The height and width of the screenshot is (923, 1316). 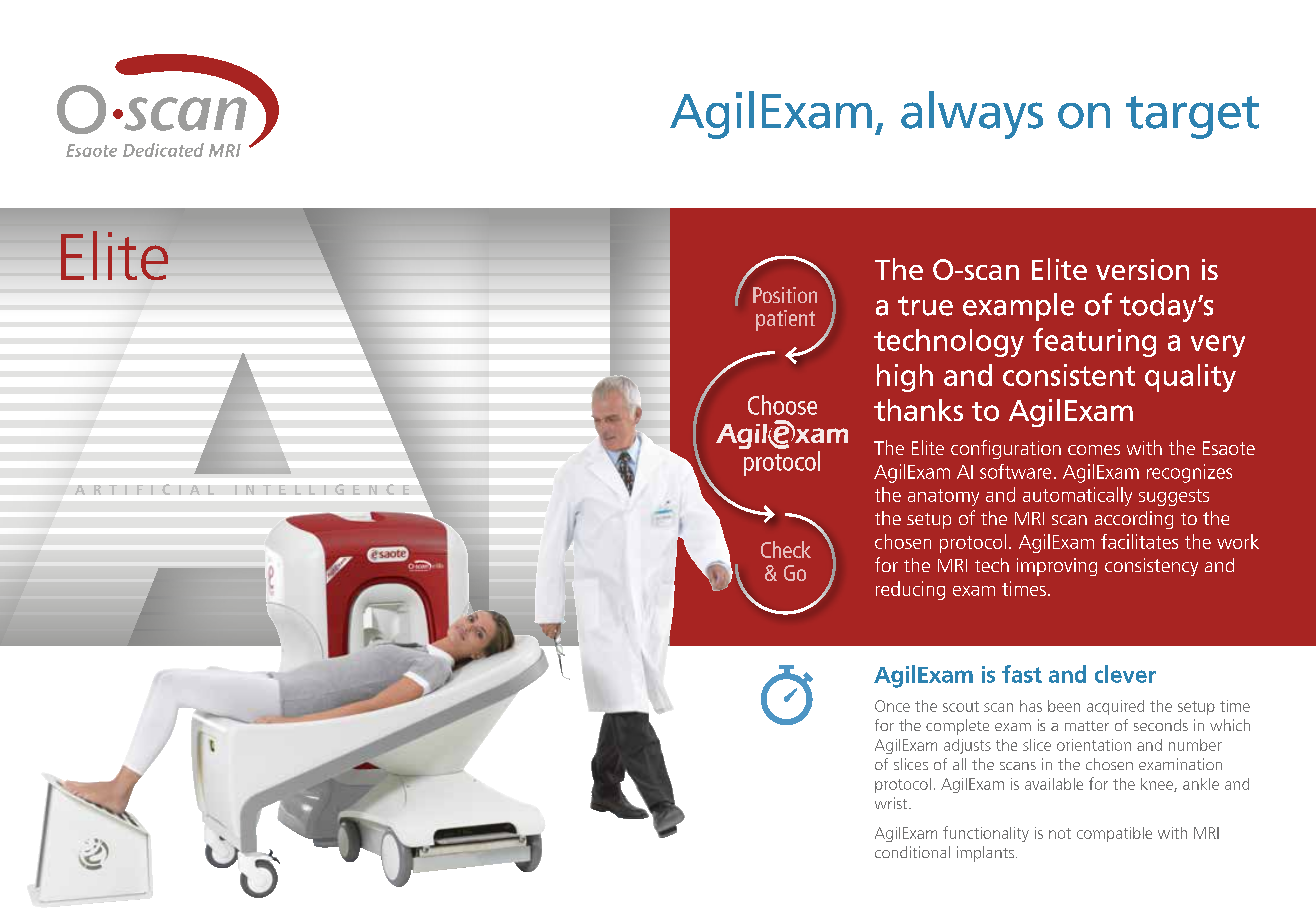 I want to click on true, so click(x=925, y=306).
